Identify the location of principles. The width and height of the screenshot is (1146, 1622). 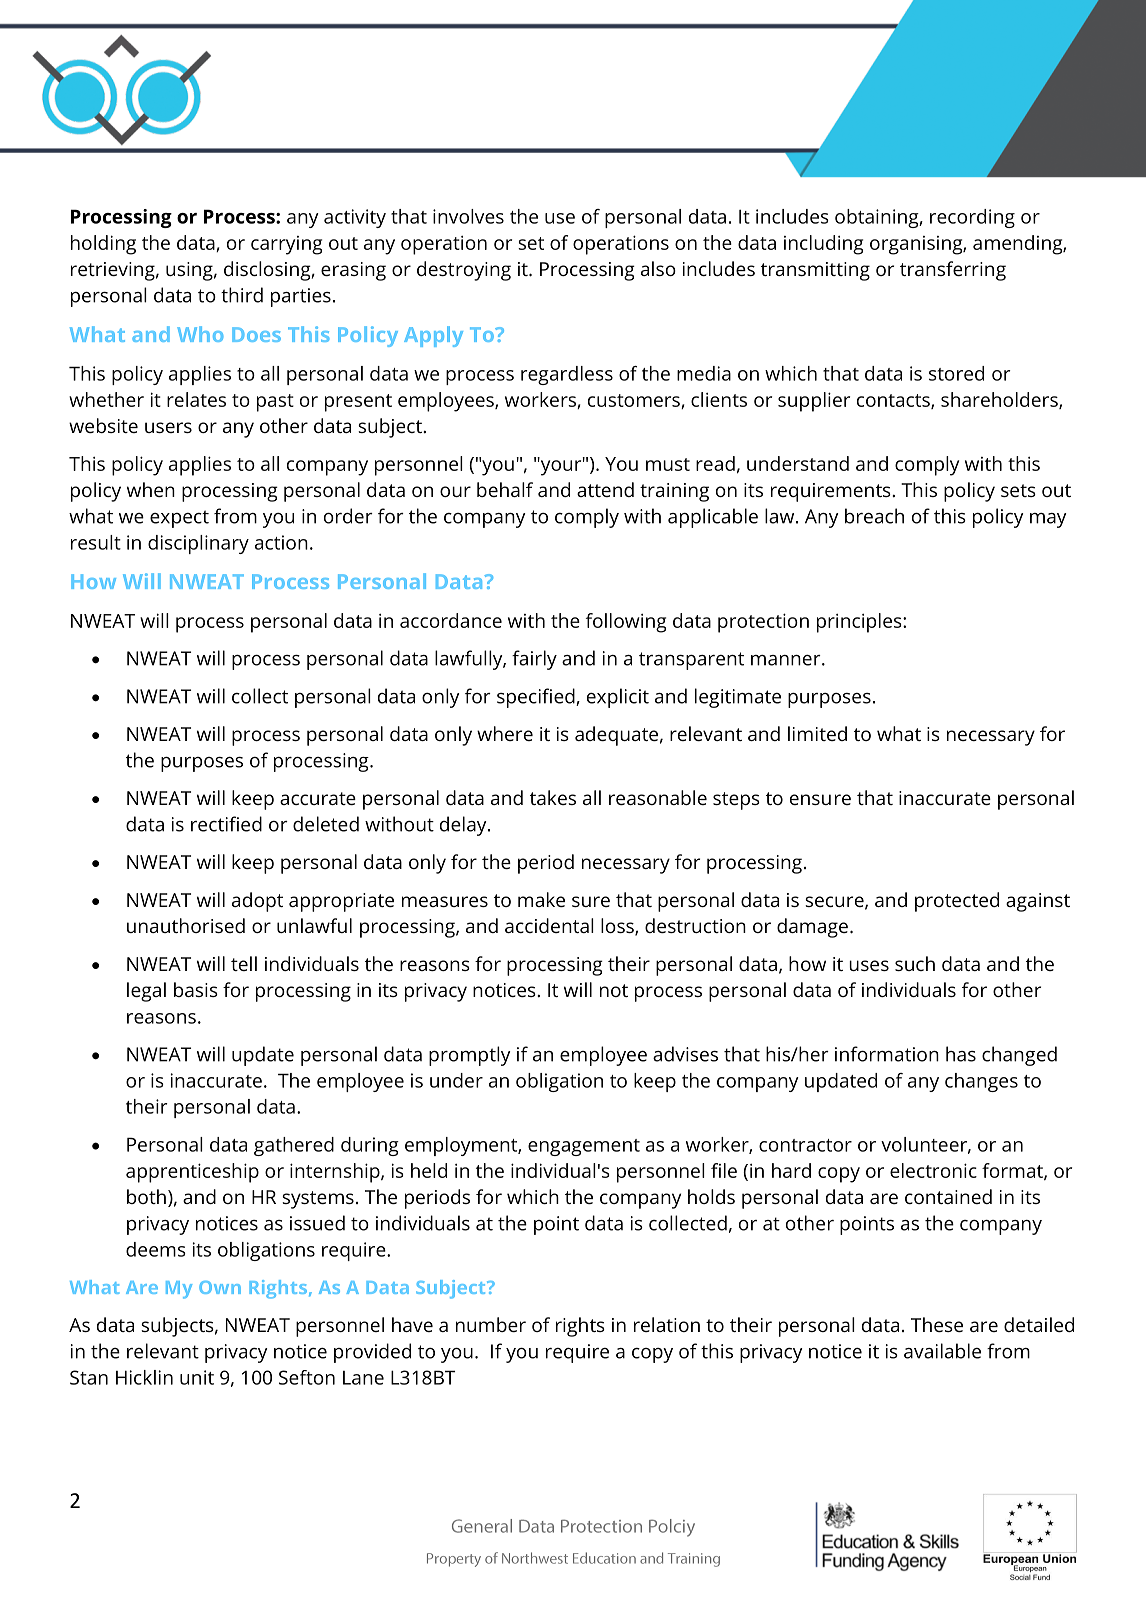
(860, 623).
